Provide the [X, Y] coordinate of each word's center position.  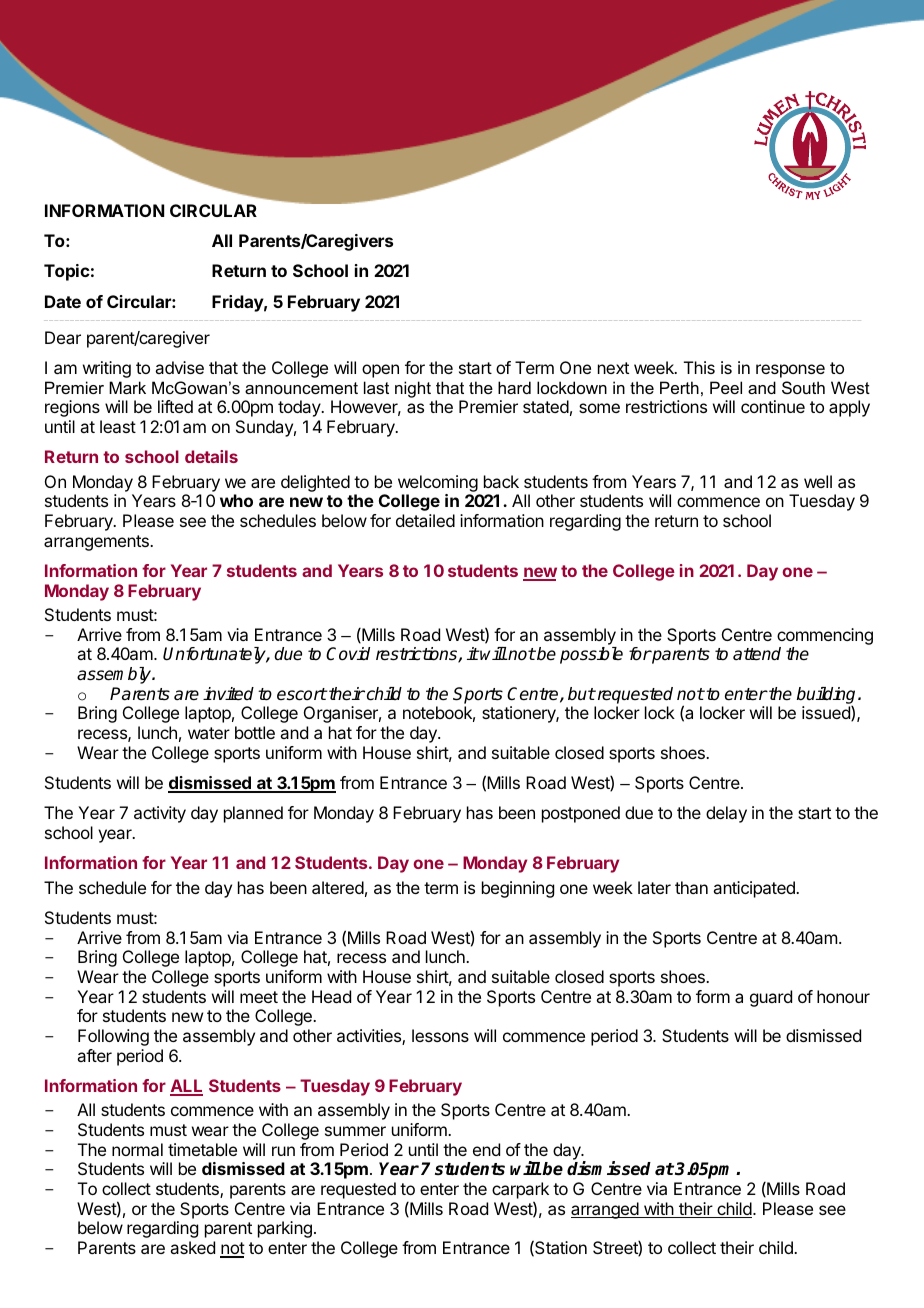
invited [228, 694]
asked [192, 1247]
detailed [425, 520]
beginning [518, 889]
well [818, 481]
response [790, 371]
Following [113, 1037]
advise [179, 367]
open [380, 371]
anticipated [755, 889]
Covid [348, 654]
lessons [440, 1035]
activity [160, 814]
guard [771, 998]
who [236, 500]
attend [757, 654]
